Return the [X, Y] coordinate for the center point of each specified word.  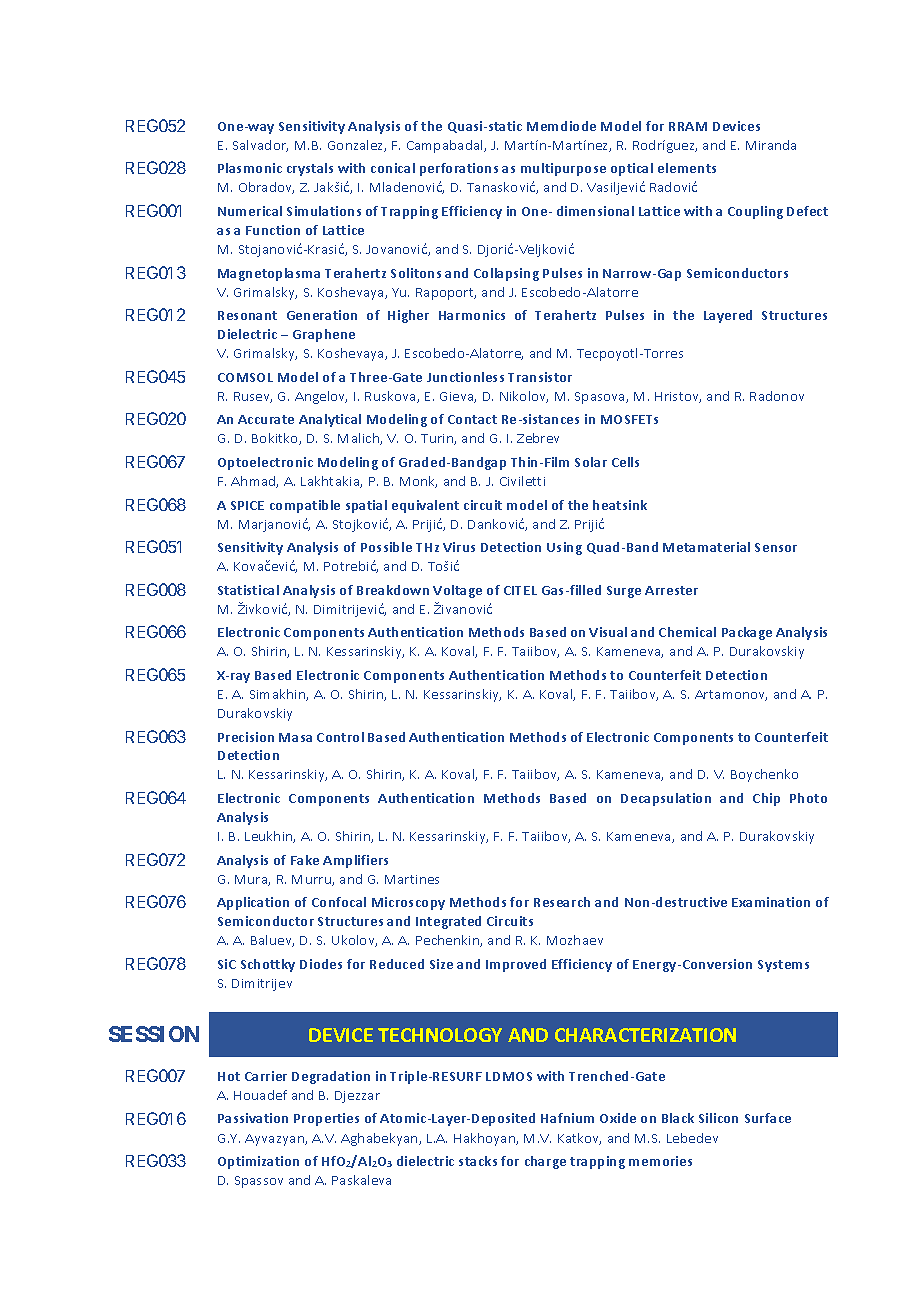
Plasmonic [250, 168]
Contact [472, 419]
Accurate [266, 419]
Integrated [448, 922]
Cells [625, 462]
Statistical [248, 590]
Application [253, 903]
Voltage [457, 591]
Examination [771, 902]
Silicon [718, 1118]
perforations [459, 169]
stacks [478, 1161]
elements [687, 168]
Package [747, 633]
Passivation [253, 1118]
